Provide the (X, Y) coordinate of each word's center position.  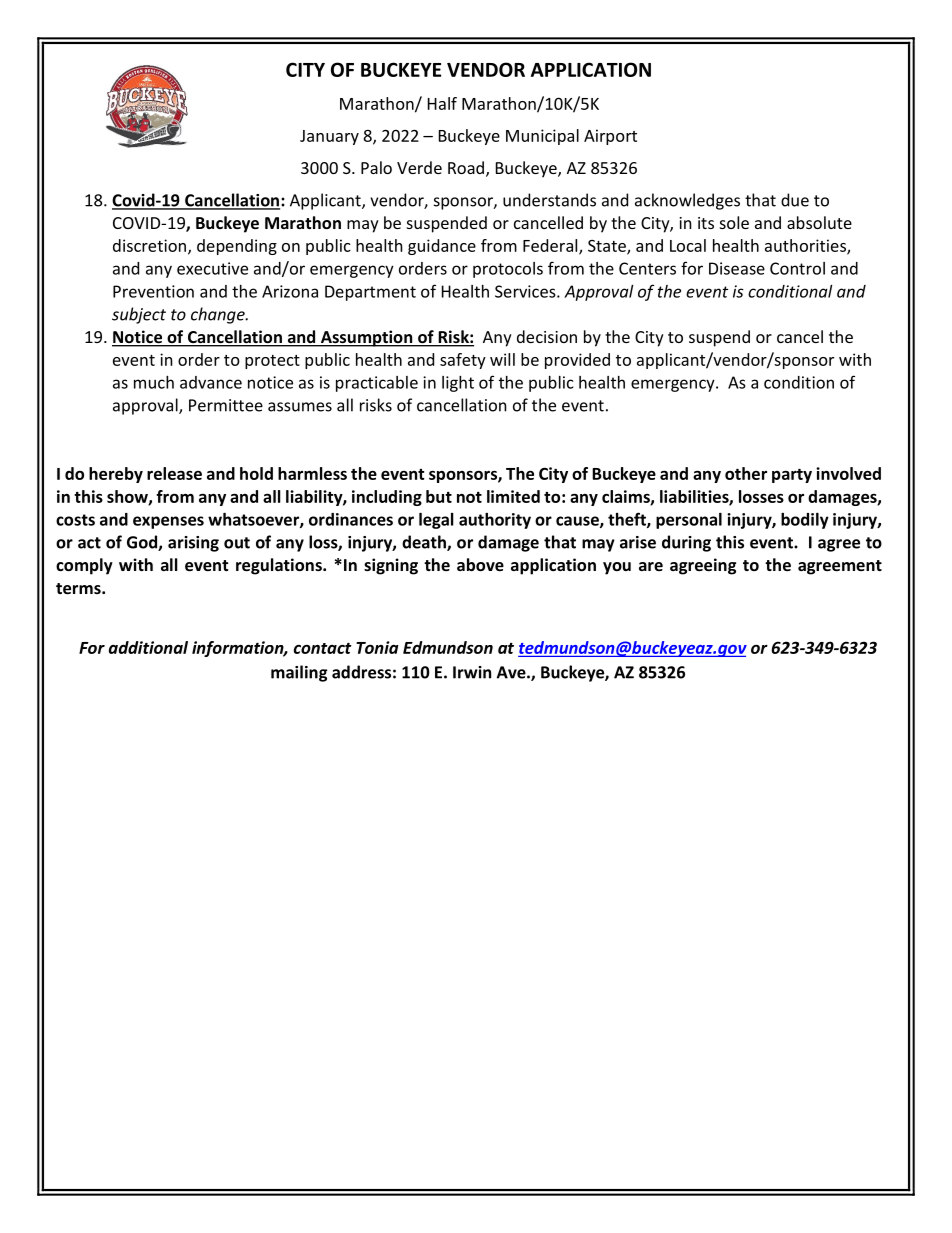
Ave (512, 672)
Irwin (472, 672)
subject (139, 315)
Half (442, 103)
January (329, 137)
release (174, 473)
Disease (737, 268)
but (439, 496)
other (746, 473)
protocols (508, 270)
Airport (610, 137)
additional (148, 647)
